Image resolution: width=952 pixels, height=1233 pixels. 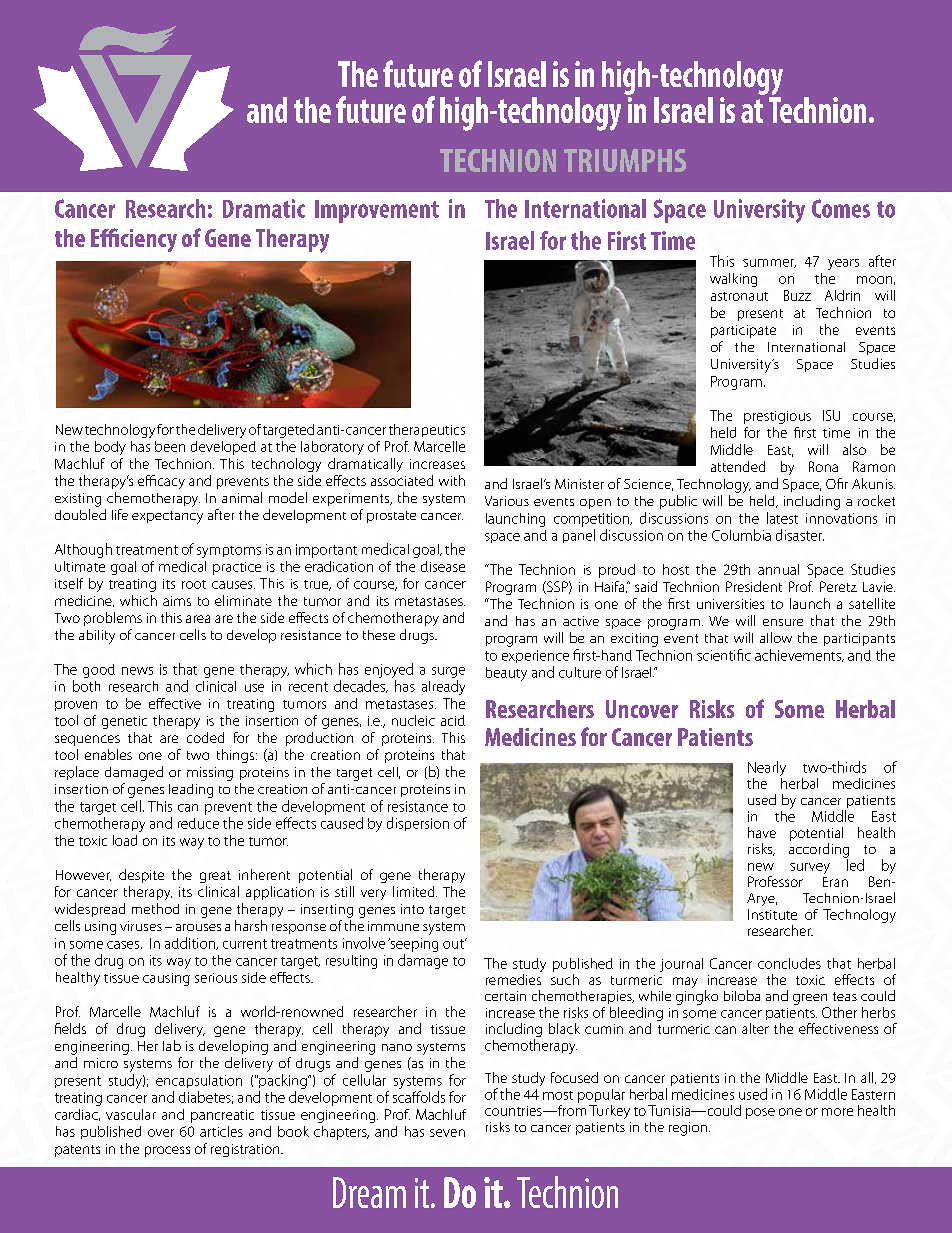 I want to click on seven, so click(x=447, y=1133).
